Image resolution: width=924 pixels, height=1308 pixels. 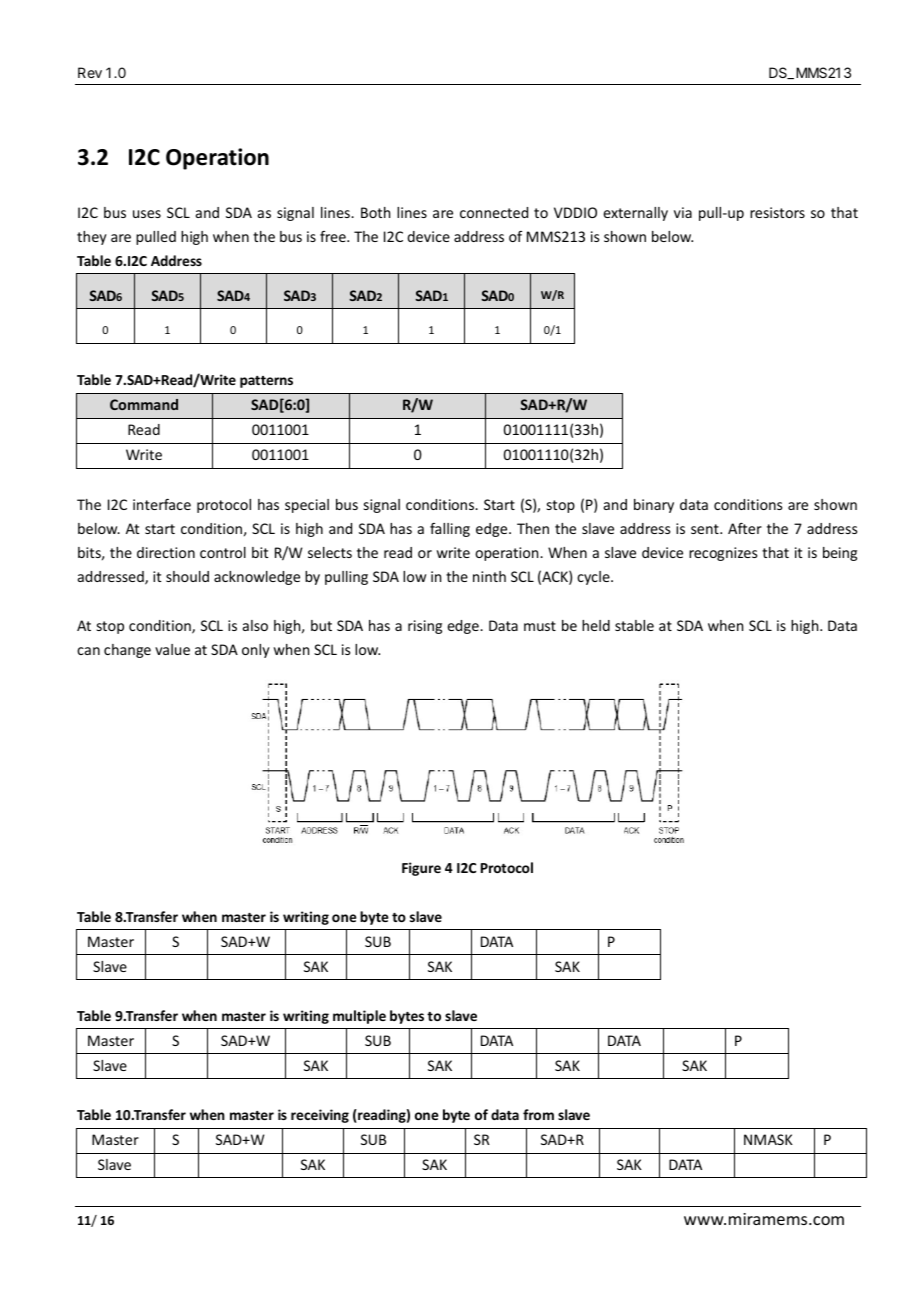 What do you see at coordinates (489, 576) in the screenshot?
I see `ninth` at bounding box center [489, 576].
